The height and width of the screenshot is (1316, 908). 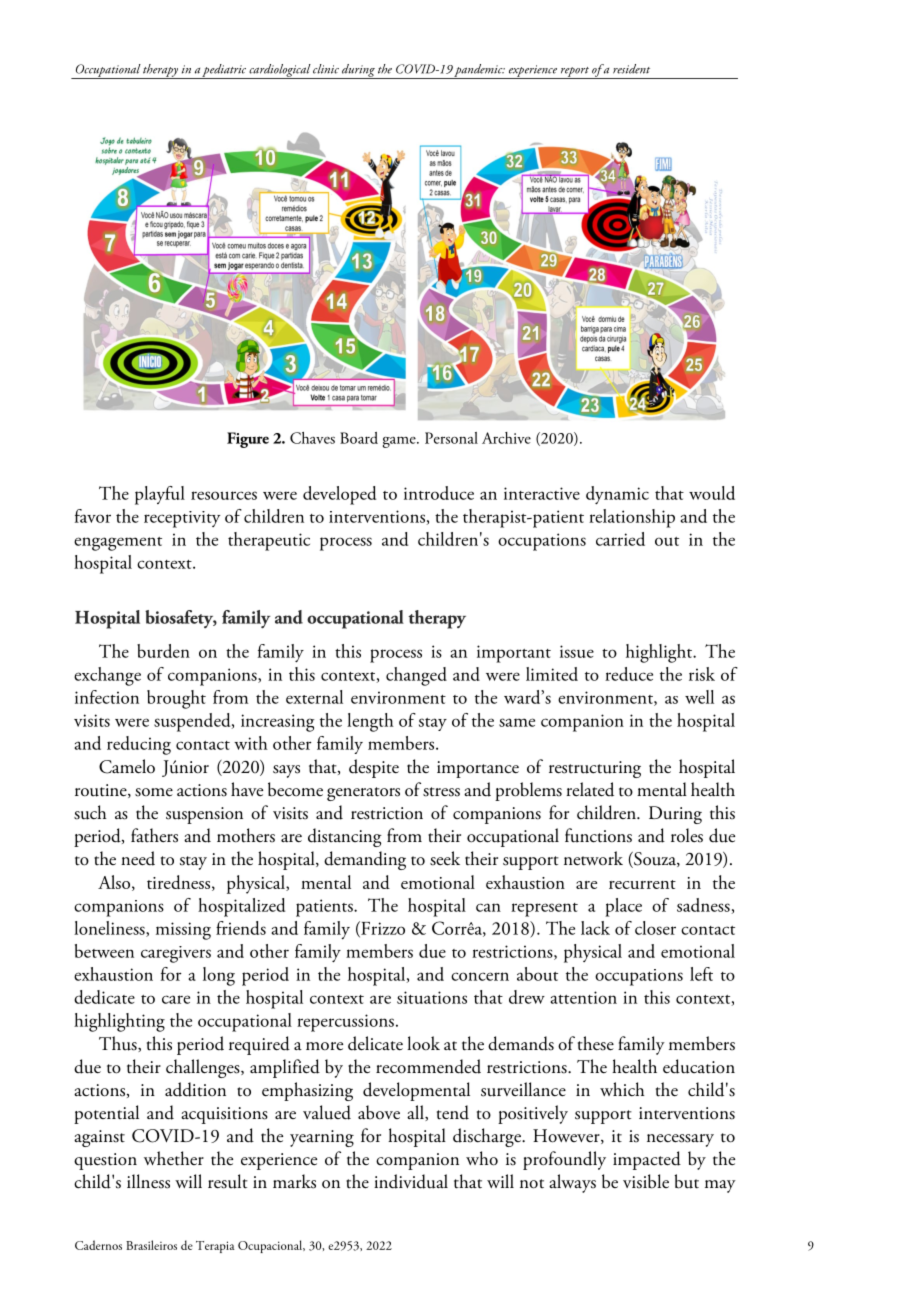 What do you see at coordinates (631, 69) in the screenshot?
I see `resident` at bounding box center [631, 69].
